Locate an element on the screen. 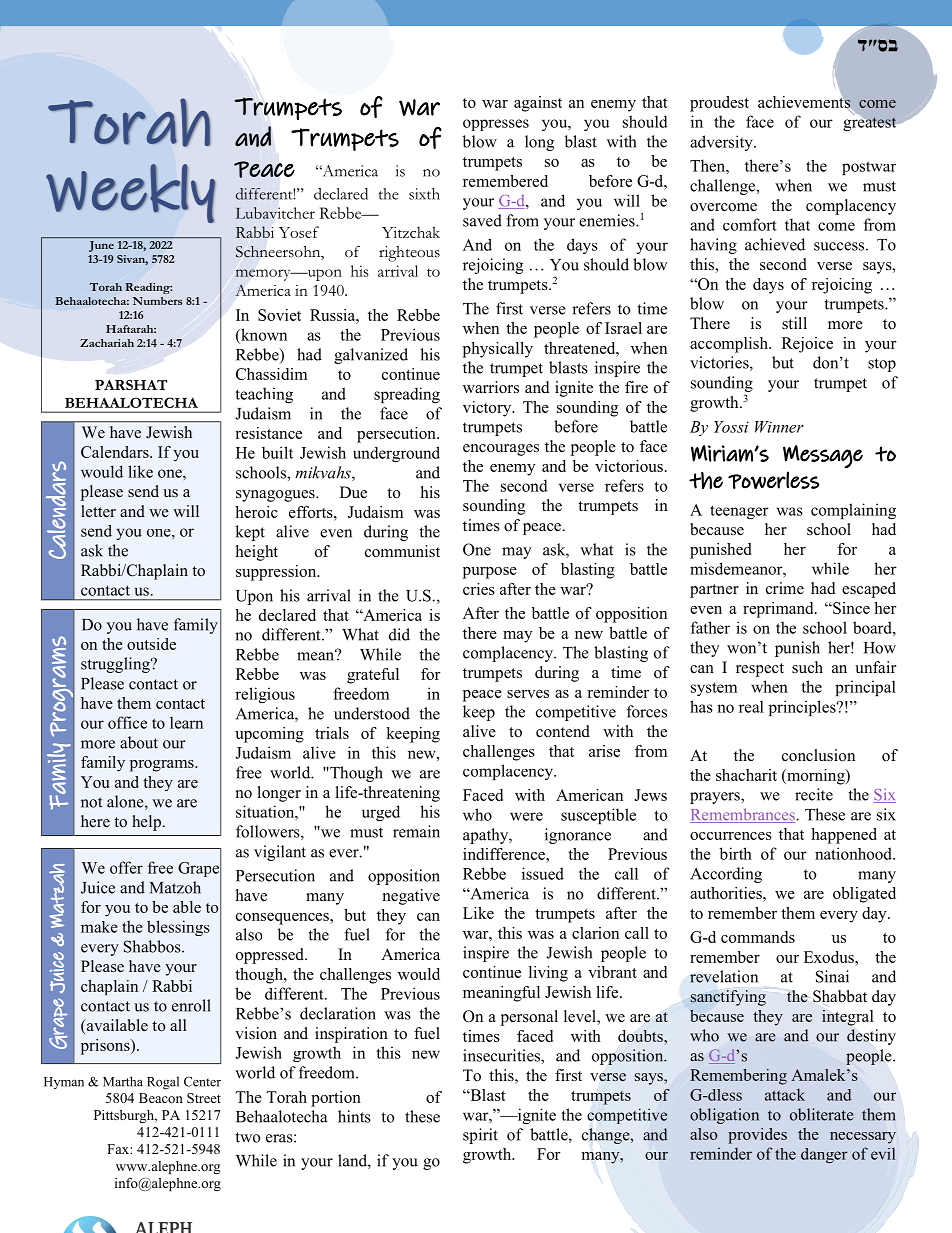  oppresses is located at coordinates (496, 125).
